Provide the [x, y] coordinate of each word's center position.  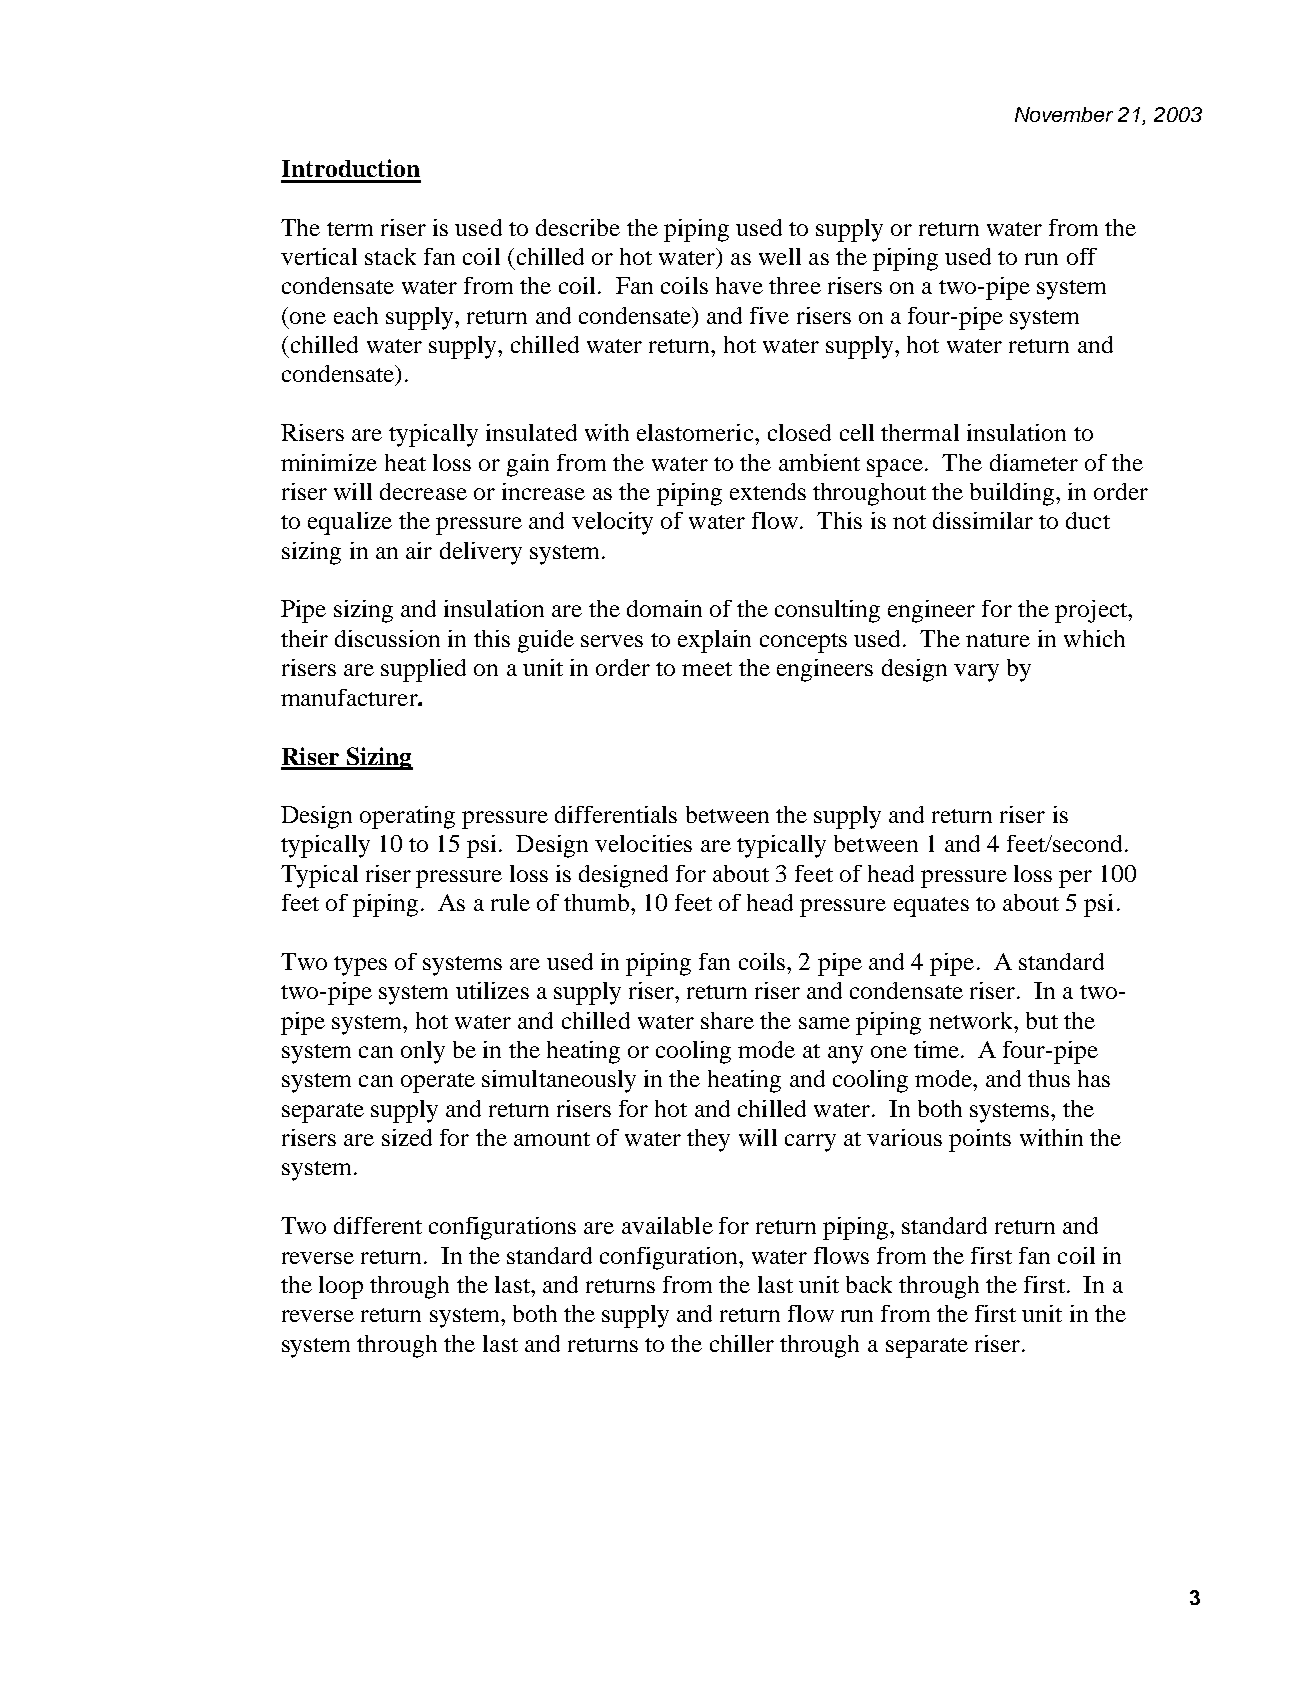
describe [578, 227]
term [350, 229]
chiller [742, 1343]
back [869, 1284]
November [1064, 114]
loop [341, 1287]
